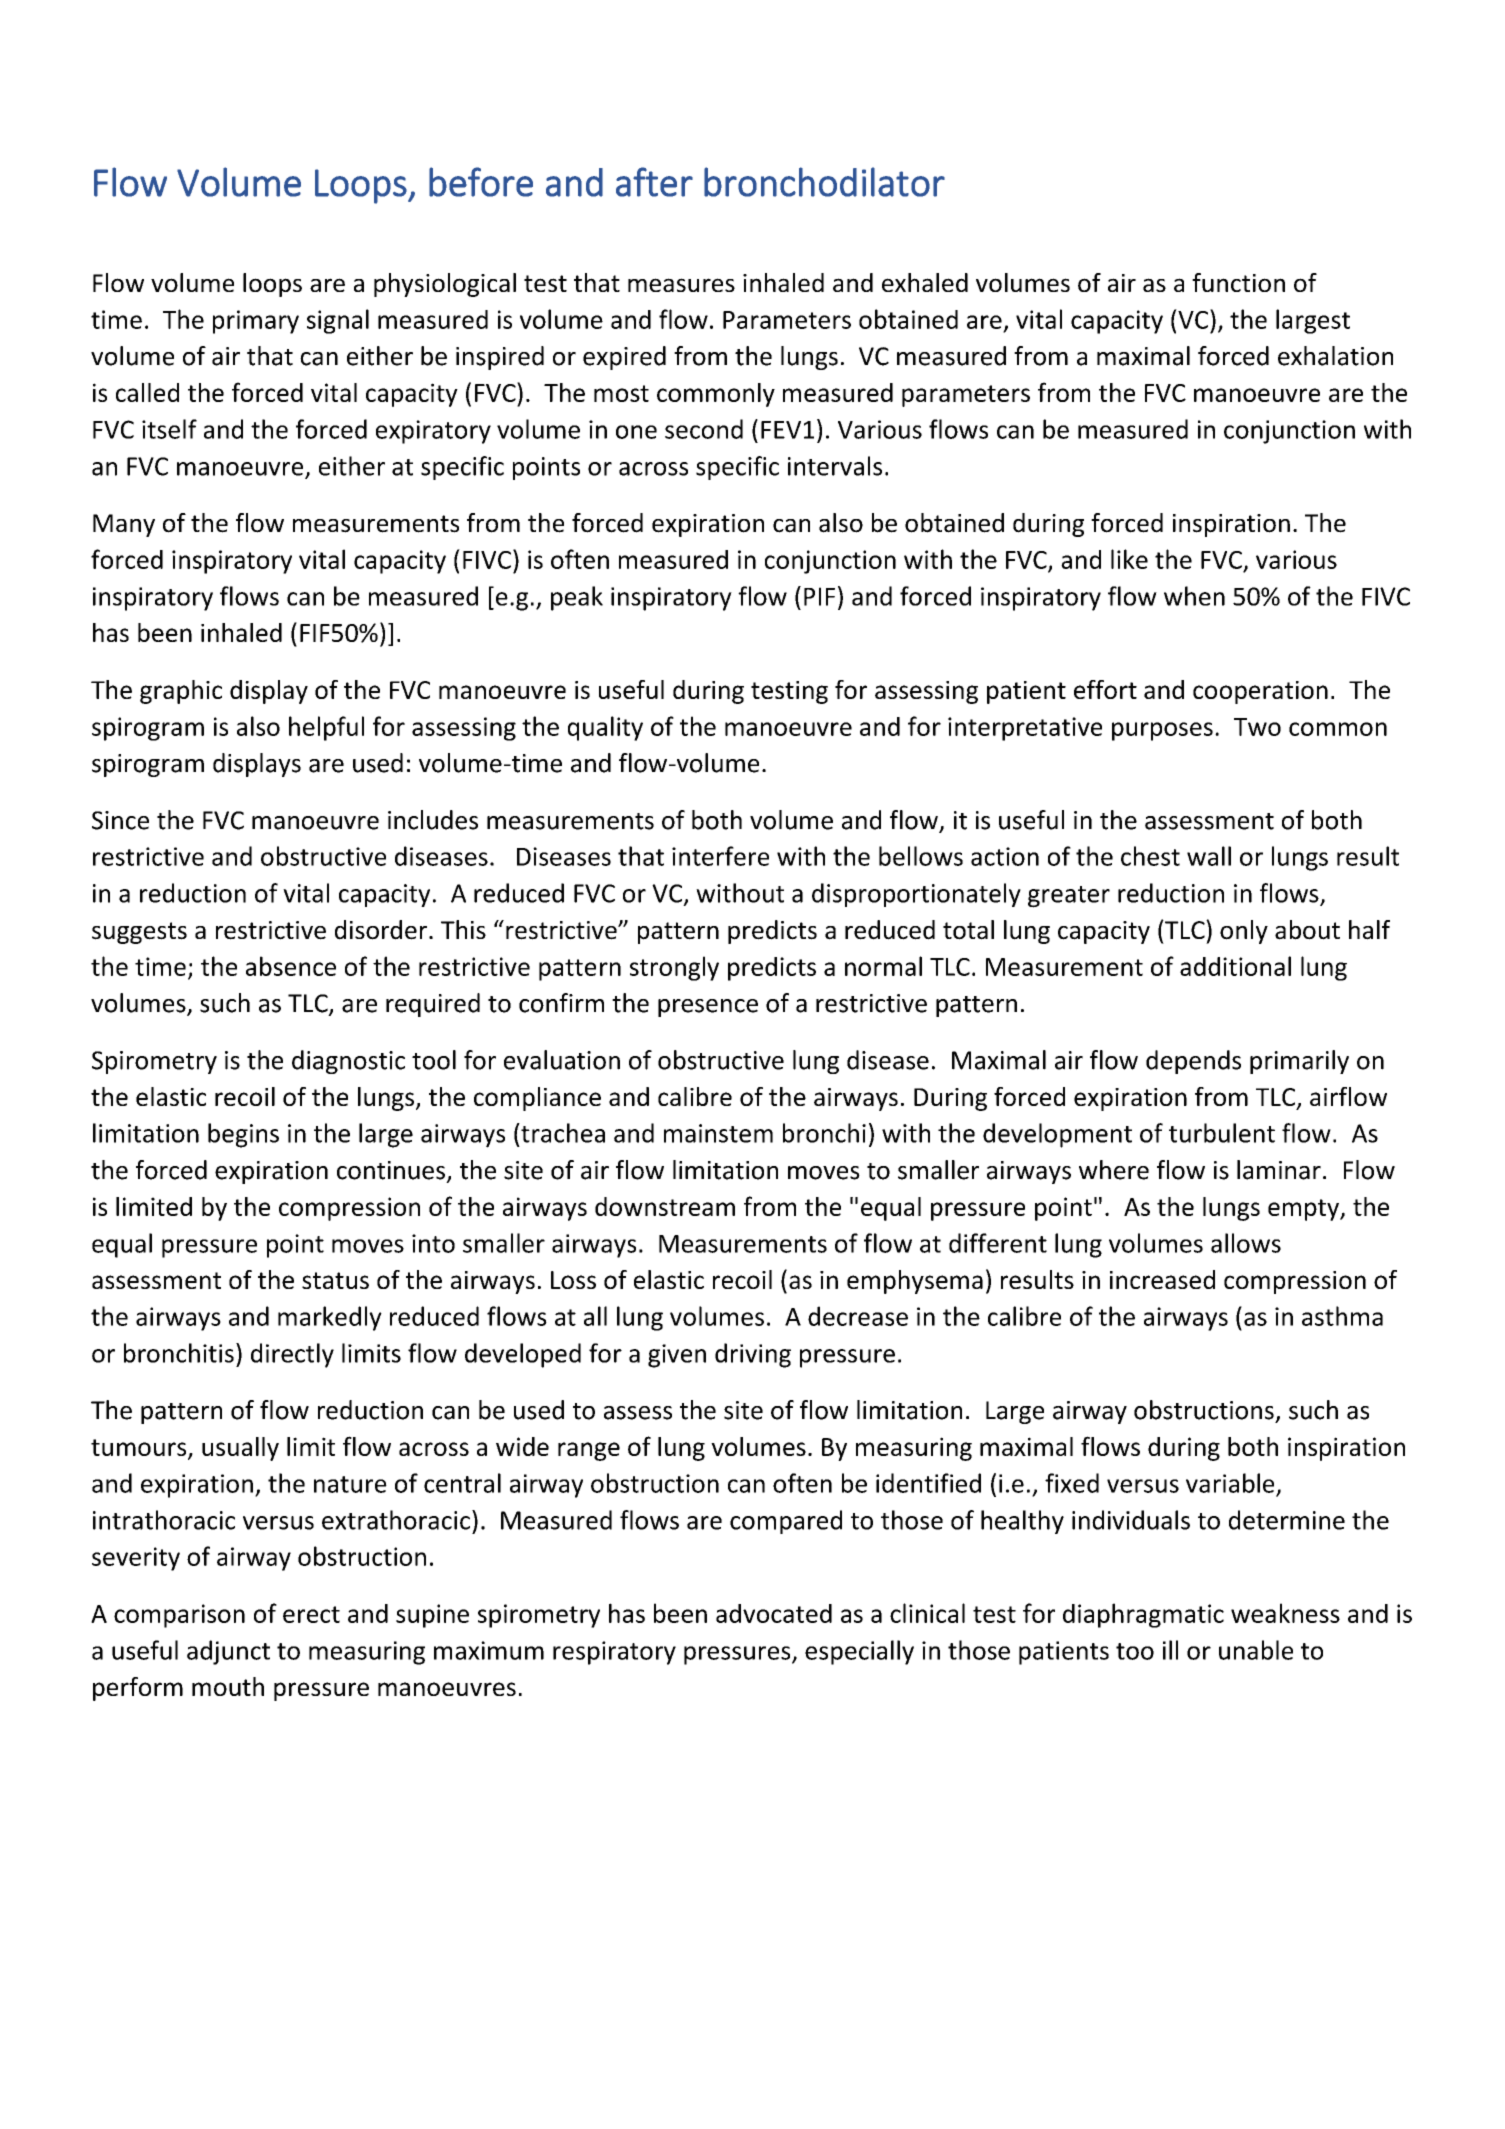 Image resolution: width=1505 pixels, height=2129 pixels. What do you see at coordinates (1260, 692) in the screenshot?
I see `cooperation` at bounding box center [1260, 692].
